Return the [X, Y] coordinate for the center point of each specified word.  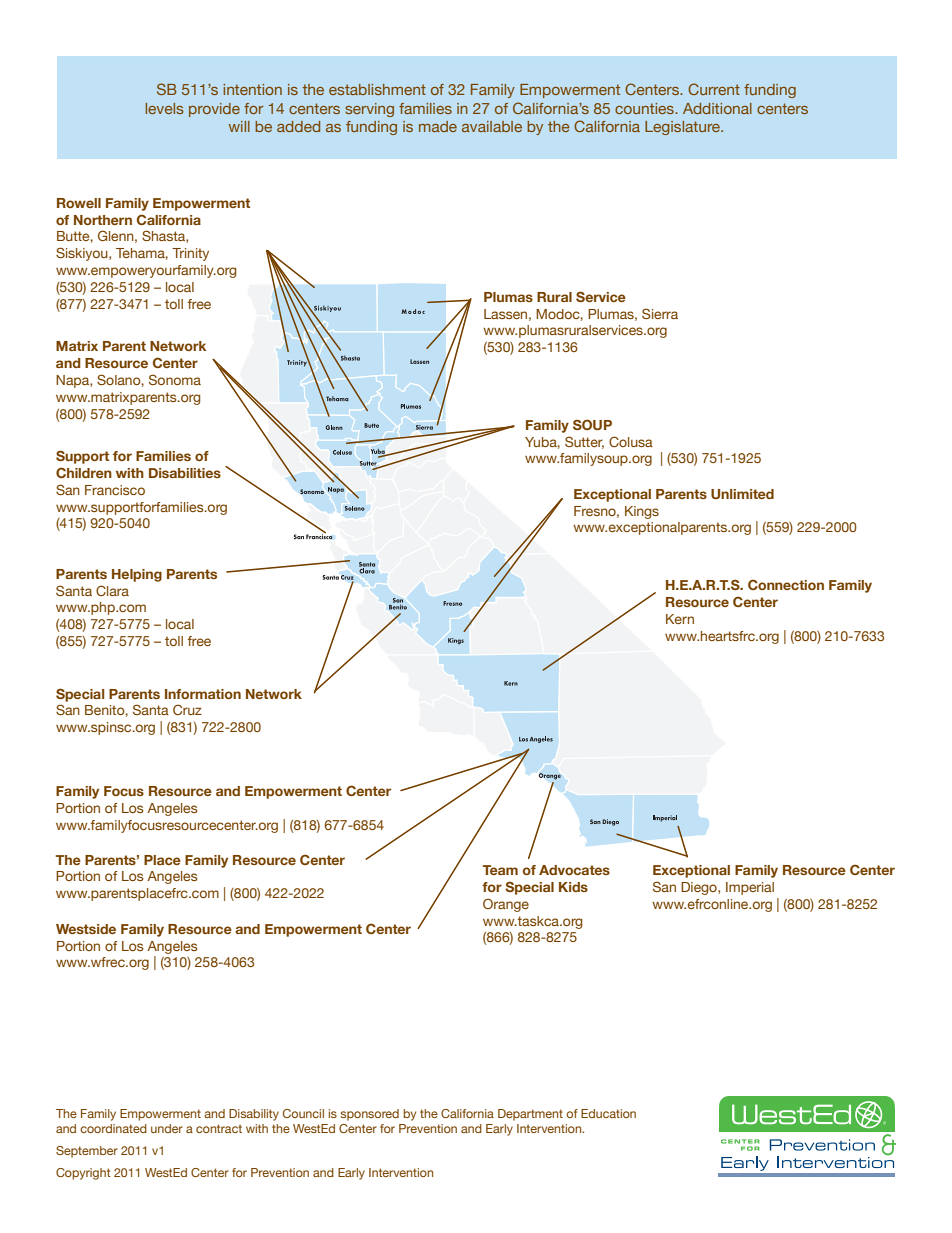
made [438, 126]
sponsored [369, 1115]
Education [608, 1113]
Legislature [683, 128]
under [167, 1128]
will [239, 126]
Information [203, 694]
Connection [786, 584]
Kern [680, 619]
